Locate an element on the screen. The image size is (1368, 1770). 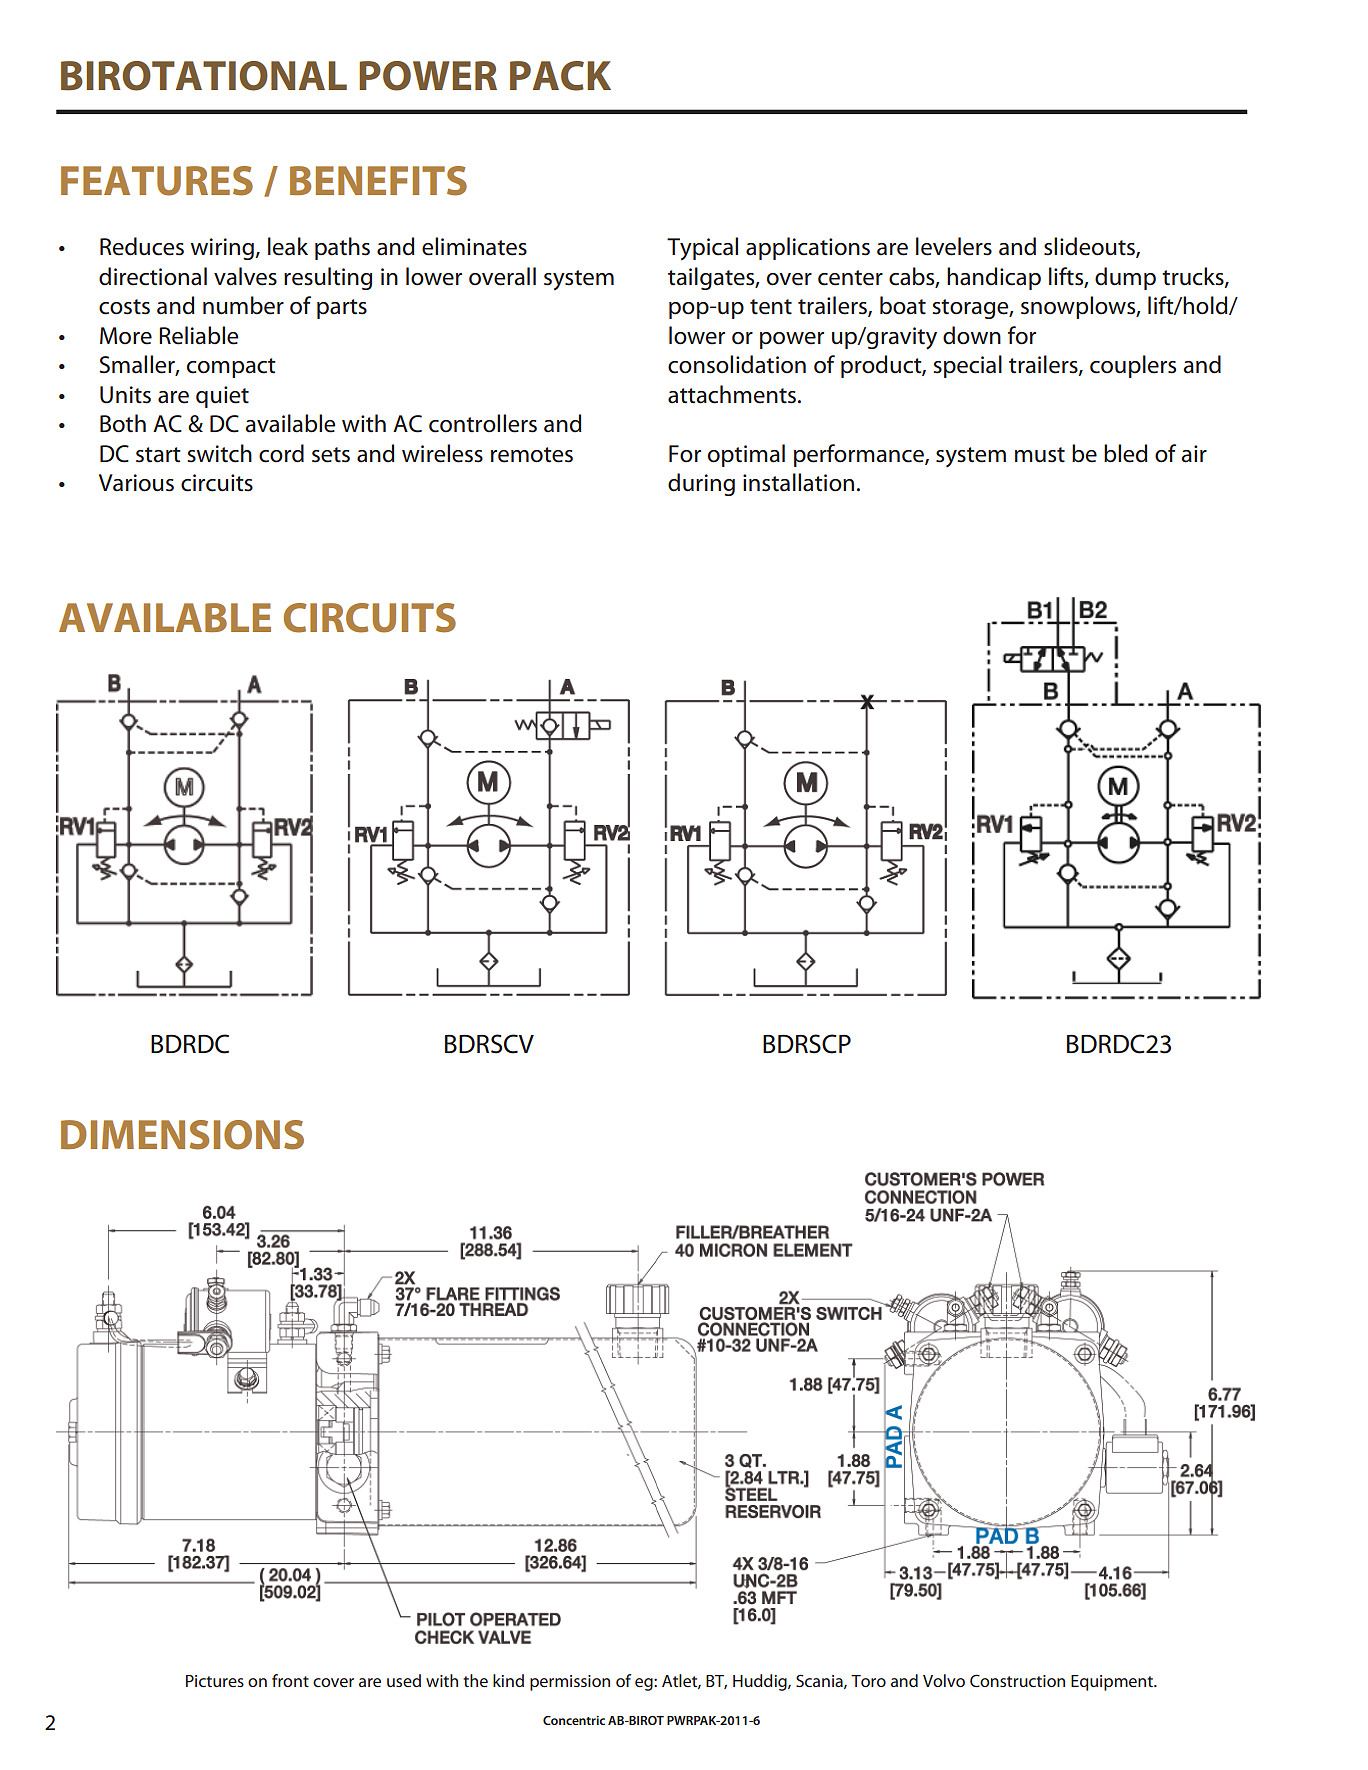
FEATURES is located at coordinates (157, 181).
